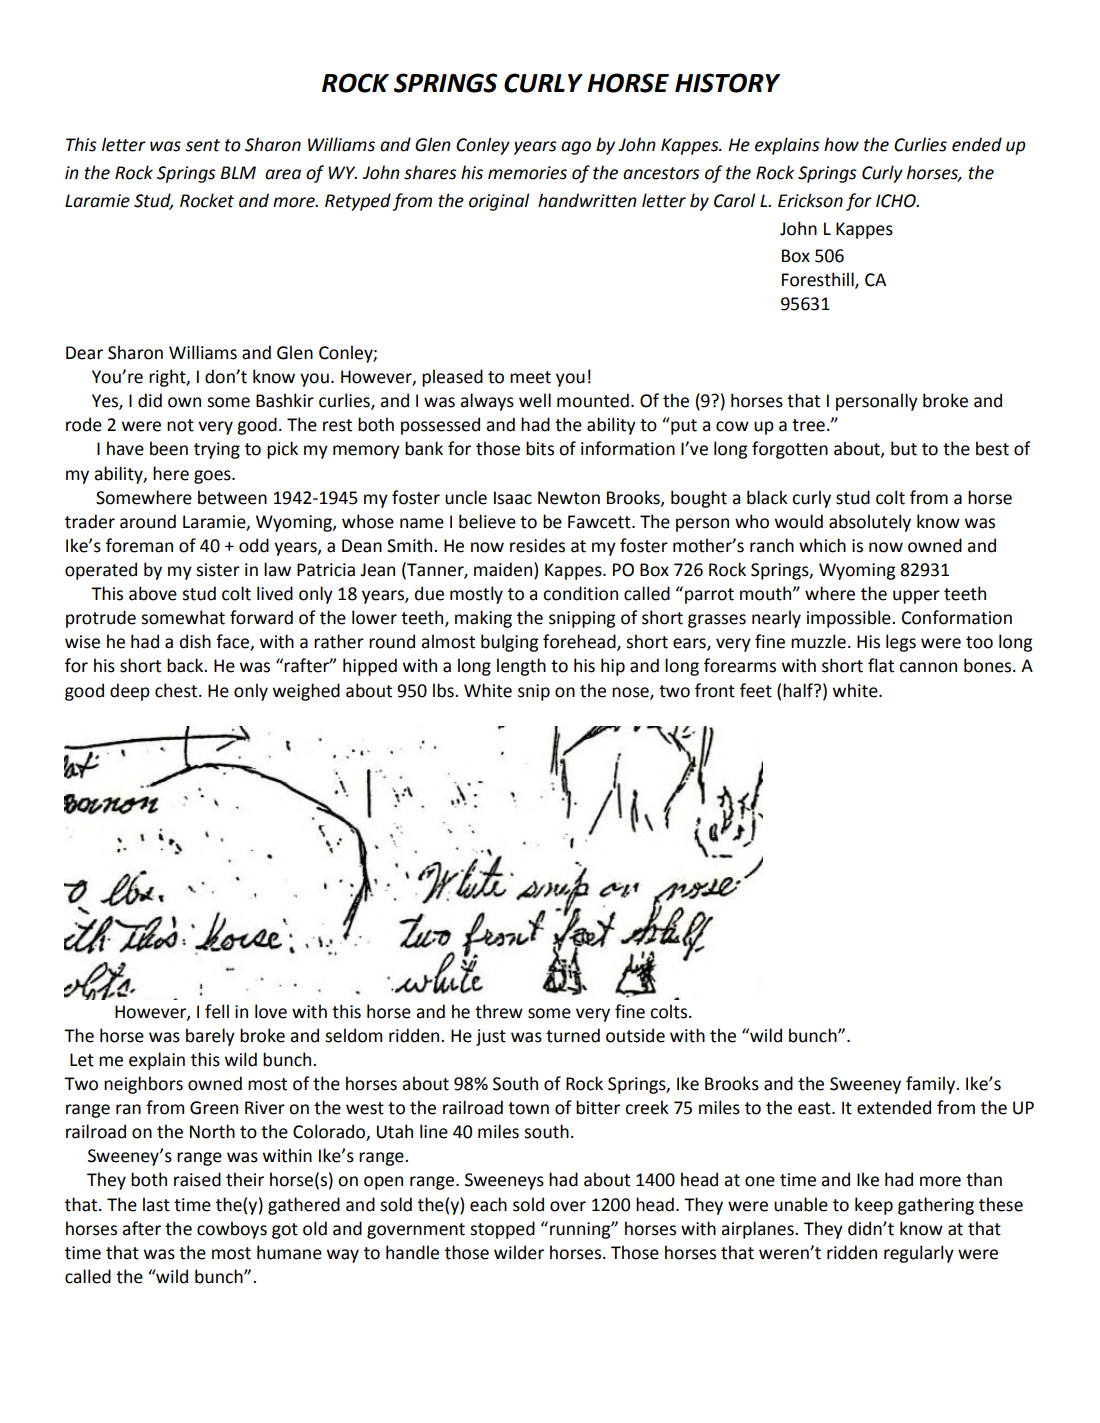 This image has height=1423, width=1100. I want to click on resides, so click(537, 545).
